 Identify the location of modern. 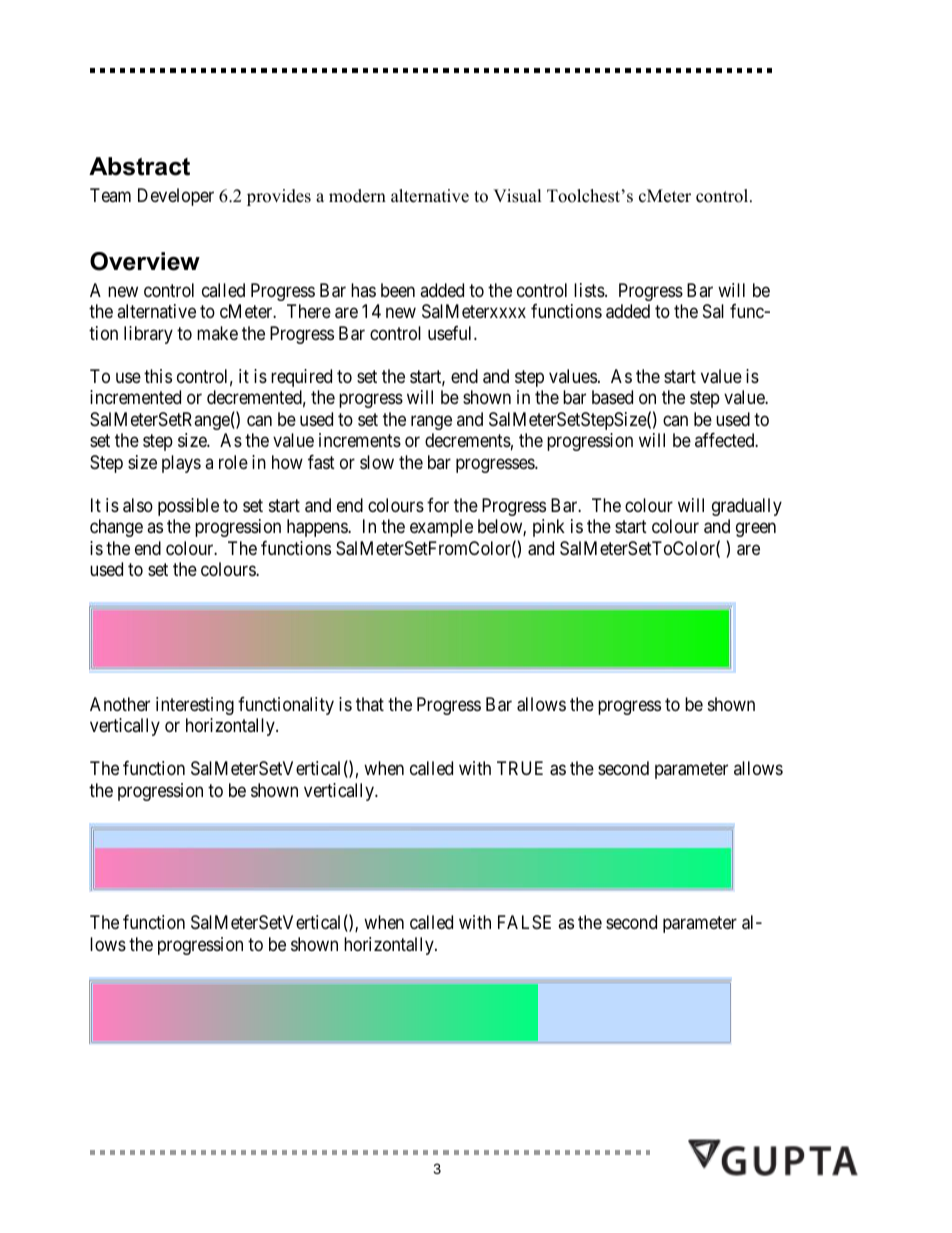
(357, 196).
